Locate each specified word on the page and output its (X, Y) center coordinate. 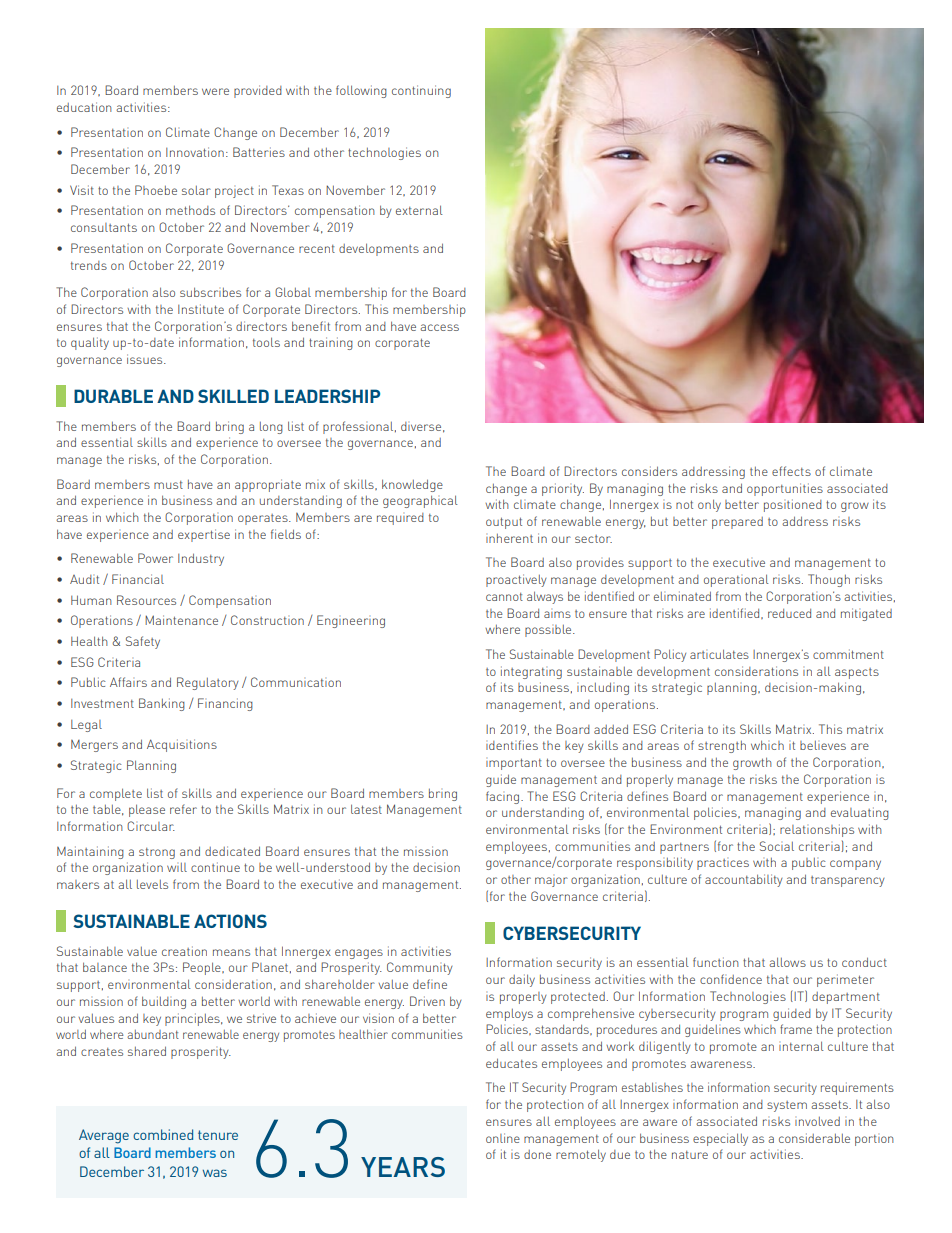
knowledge (412, 485)
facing (504, 797)
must (168, 485)
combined (163, 1134)
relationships (817, 830)
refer (183, 809)
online (503, 1138)
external (419, 210)
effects (791, 471)
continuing (421, 91)
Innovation (195, 152)
